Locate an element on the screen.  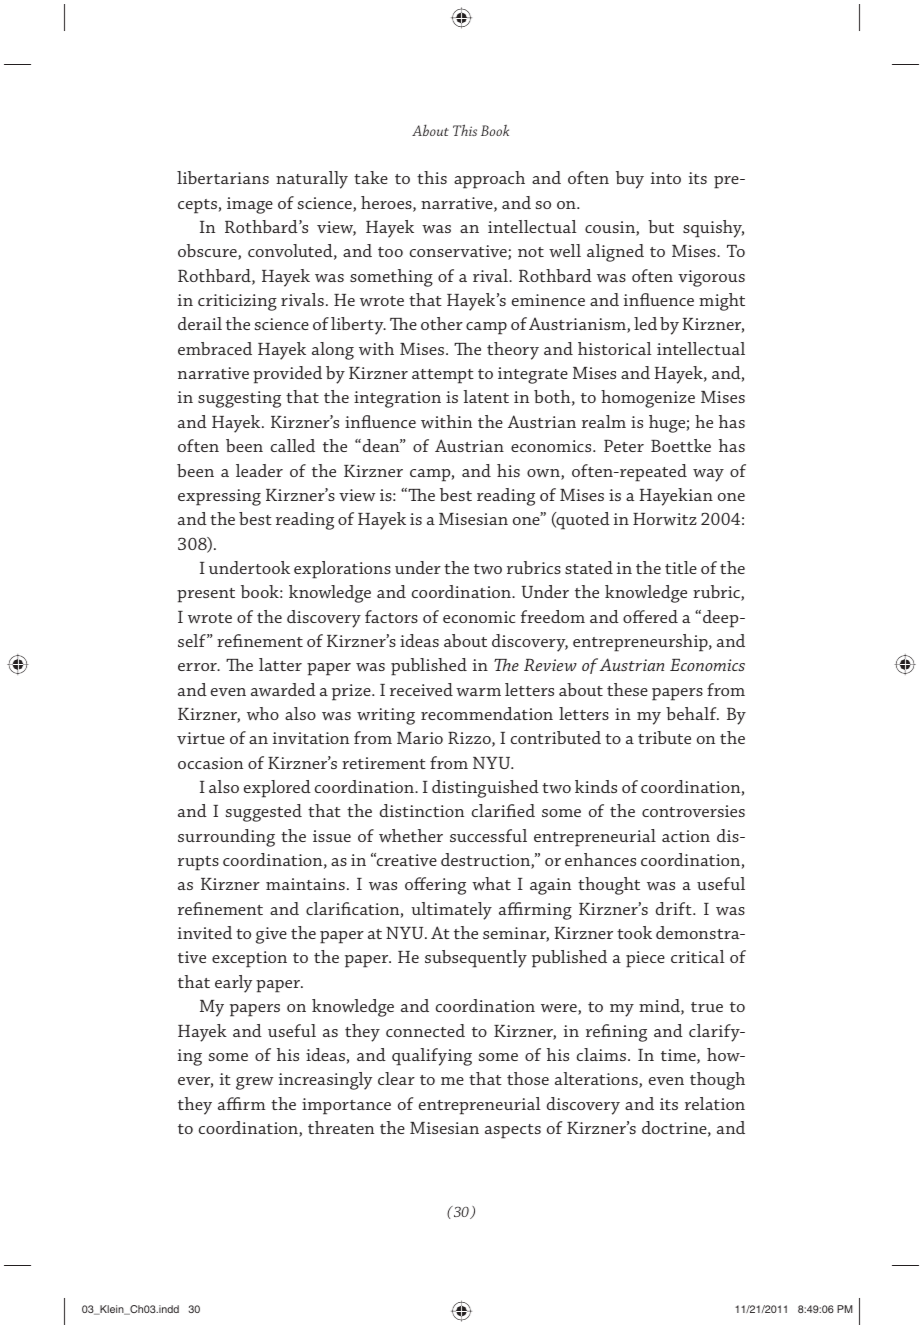
latter is located at coordinates (280, 664).
